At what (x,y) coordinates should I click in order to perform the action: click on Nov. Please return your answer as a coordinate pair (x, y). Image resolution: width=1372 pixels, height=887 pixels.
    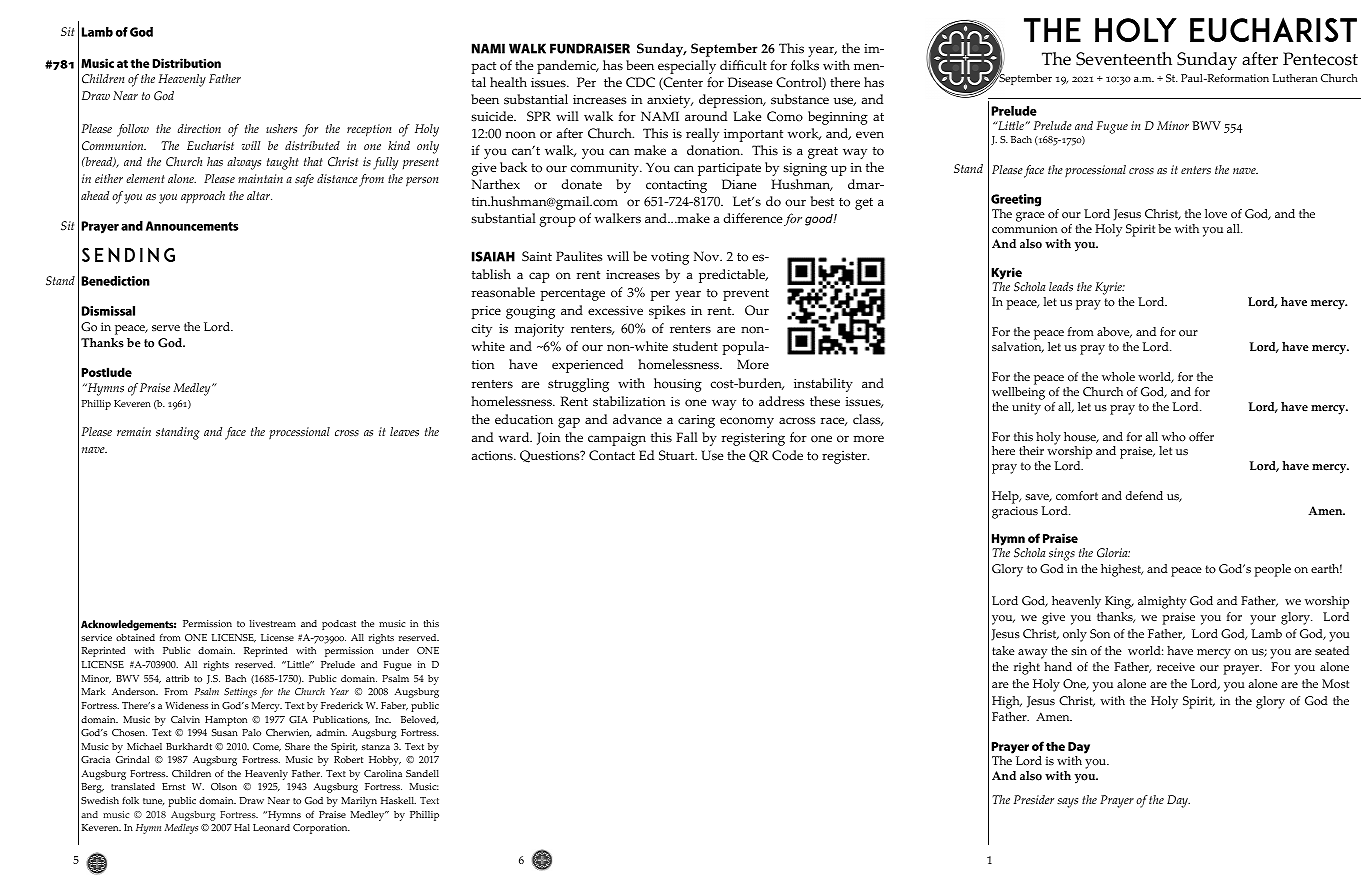
    Looking at the image, I should click on (708, 256).
